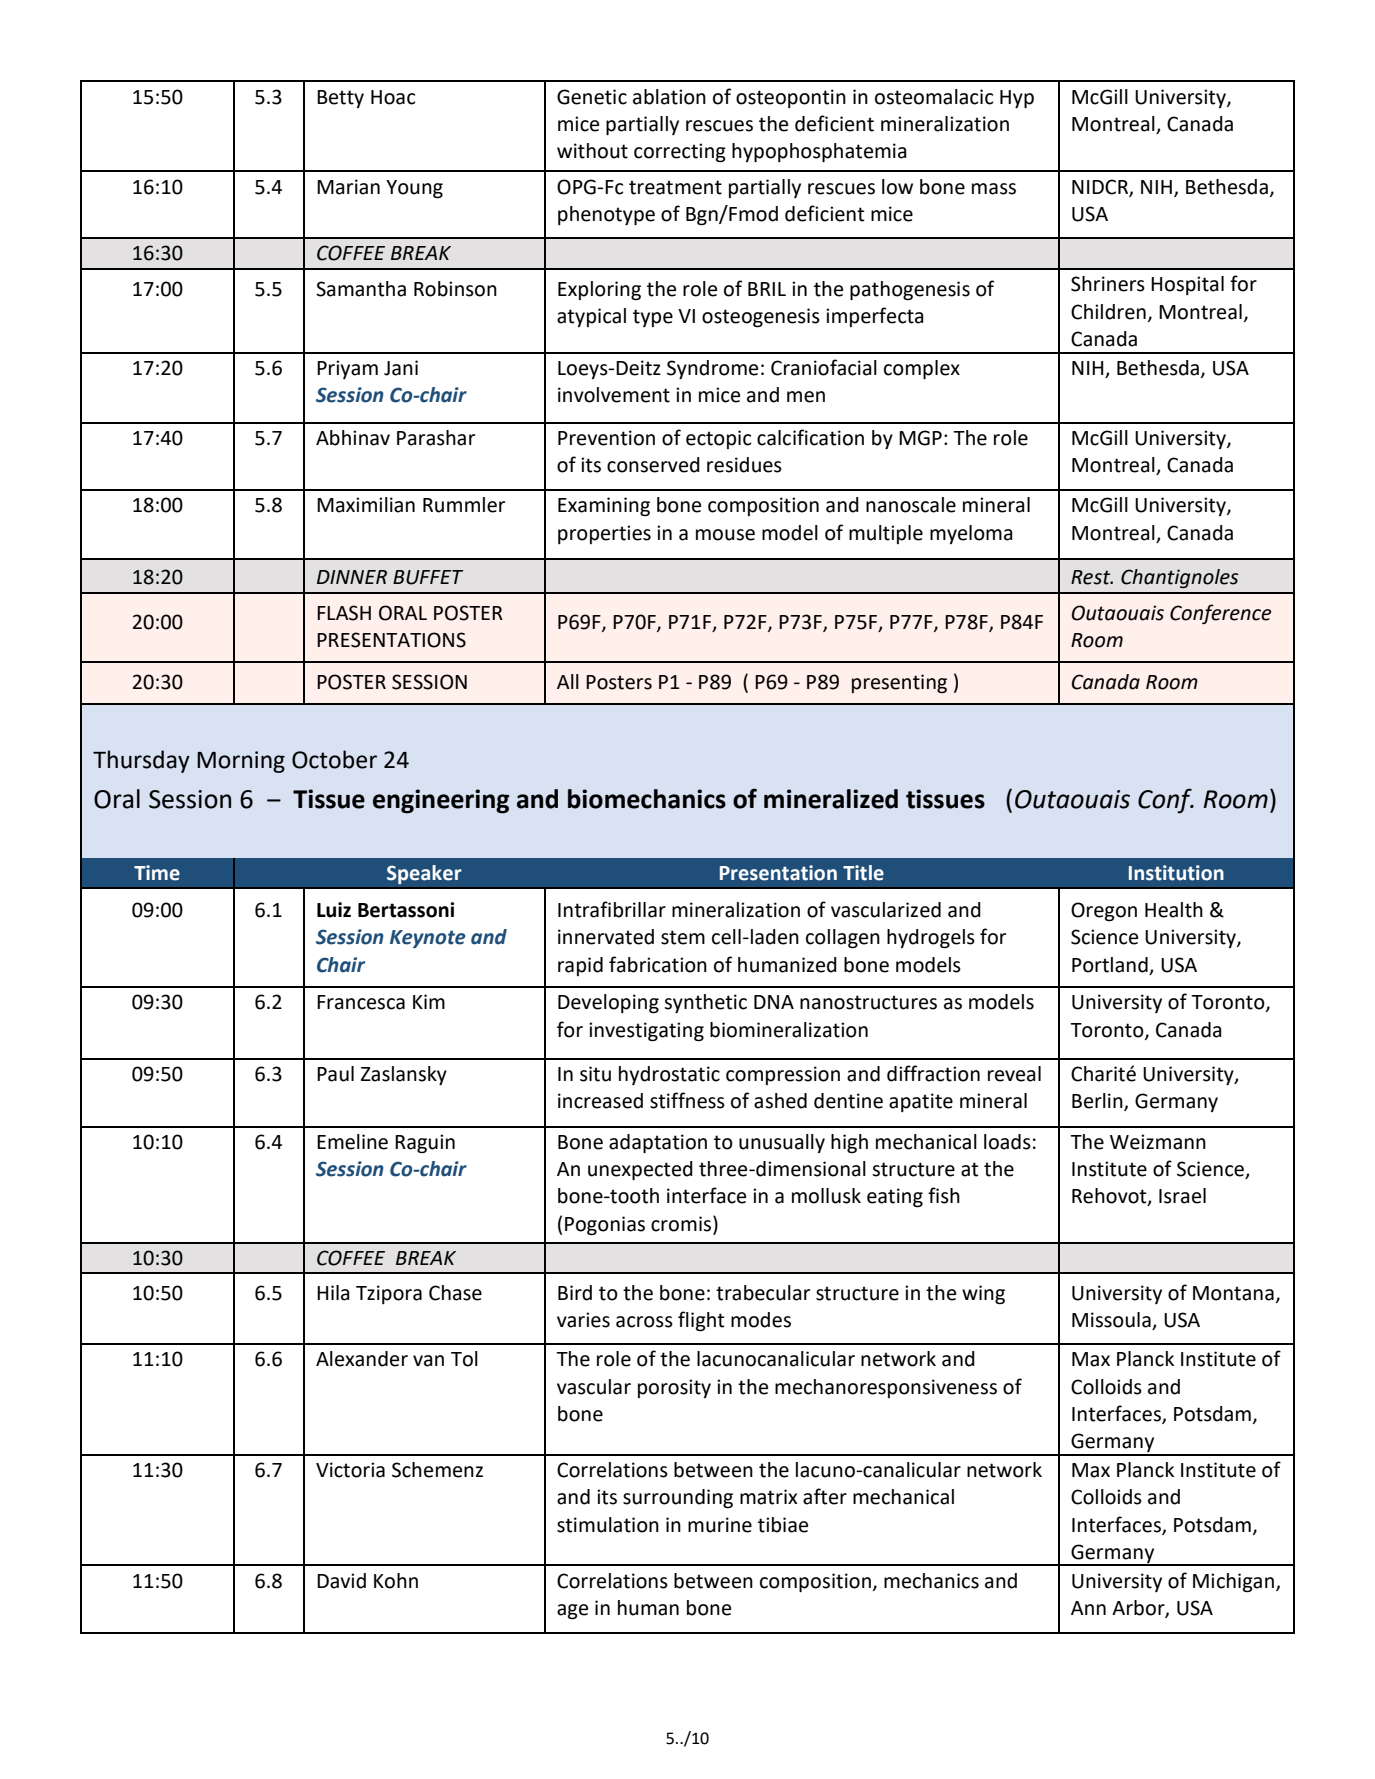 The width and height of the page is (1375, 1779). Describe the element at coordinates (720, 1525) in the page. I see `murine` at that location.
